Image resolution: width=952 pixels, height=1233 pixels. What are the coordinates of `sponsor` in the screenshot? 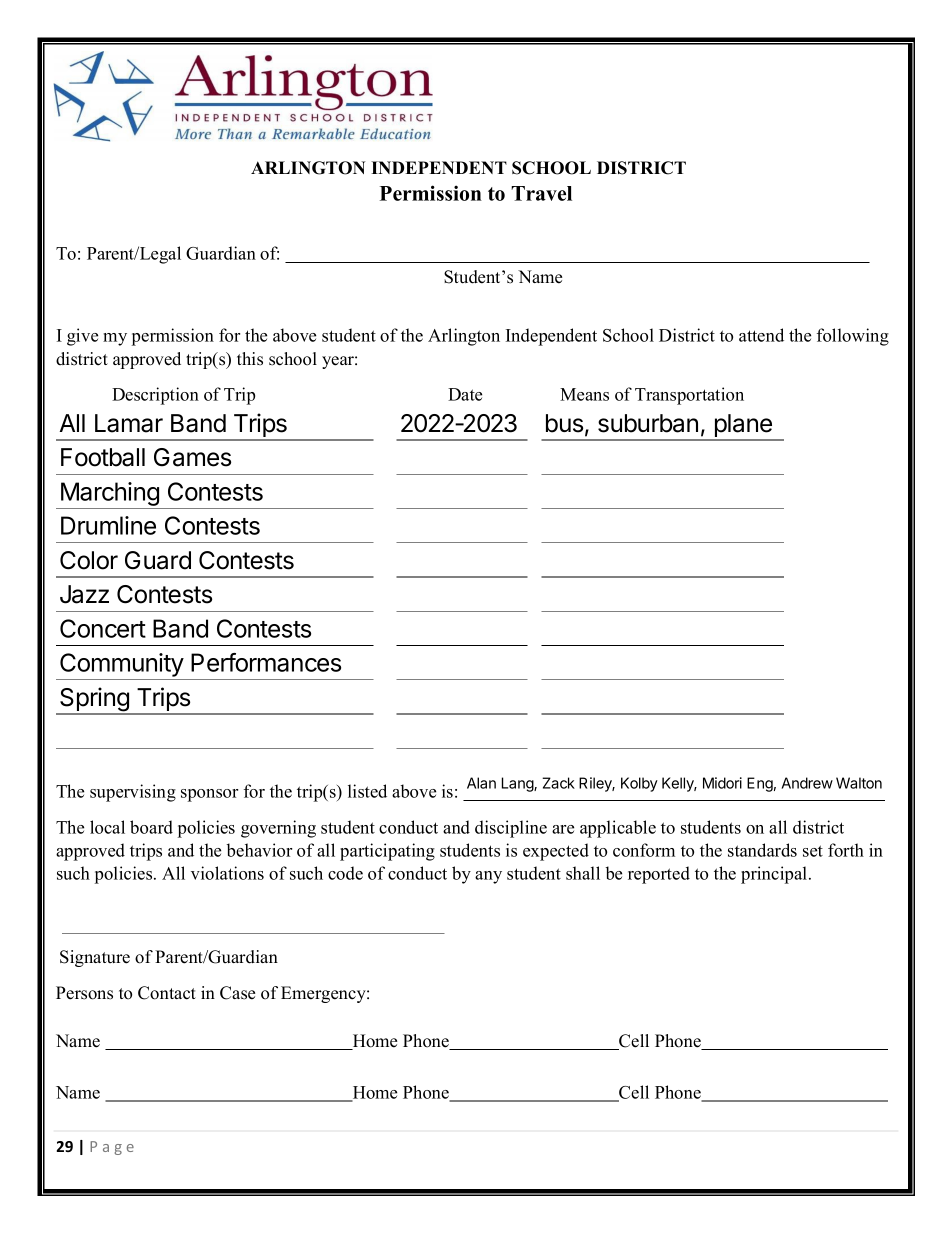 It's located at (209, 795).
